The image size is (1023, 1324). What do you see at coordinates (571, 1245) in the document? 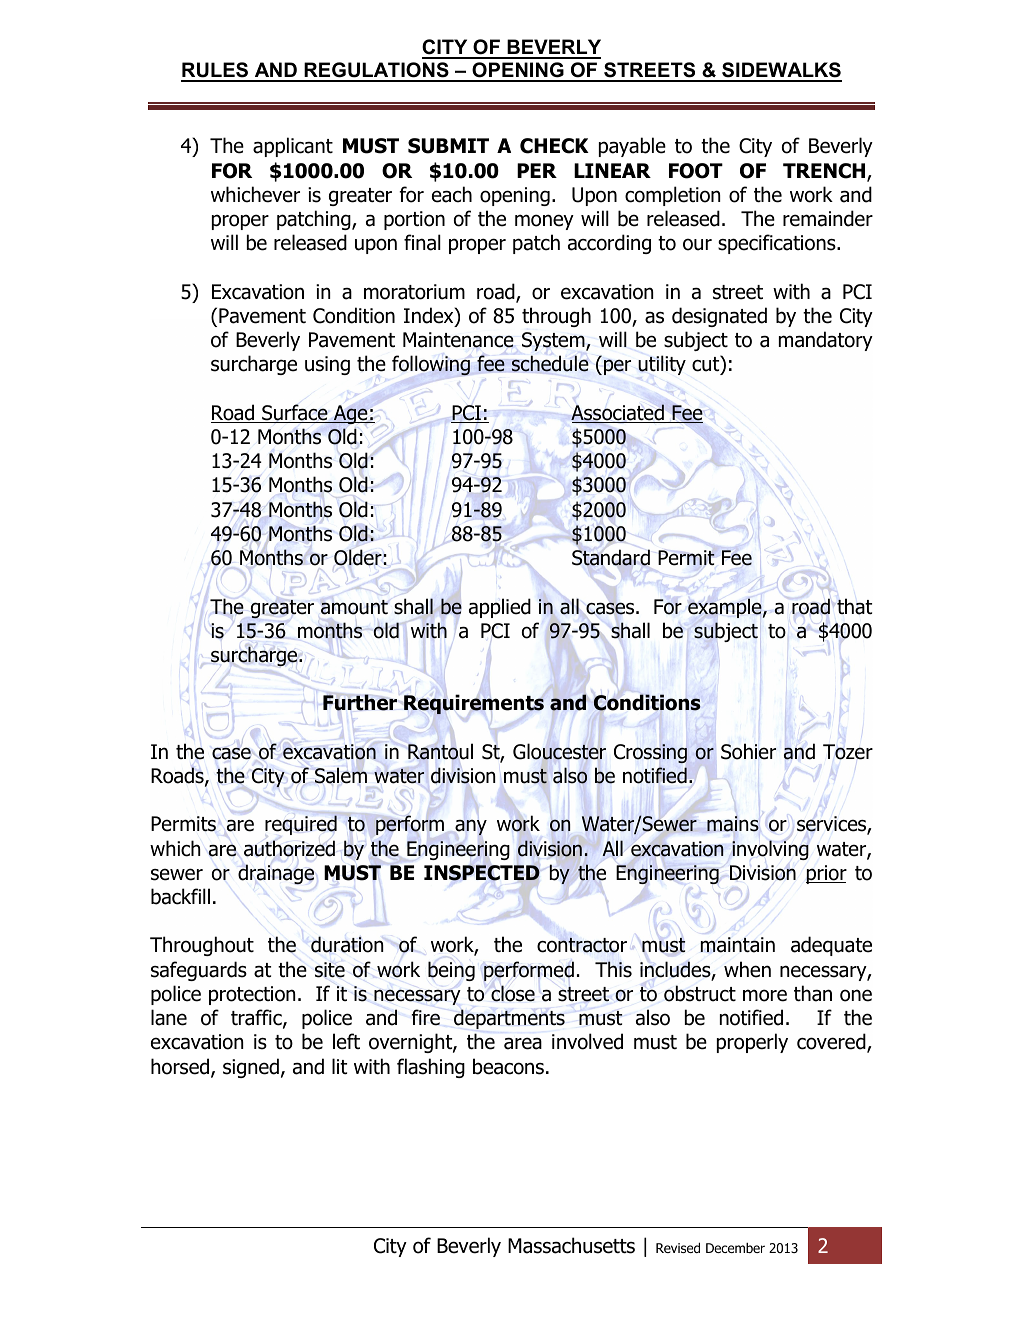
I see `Massachusetts` at bounding box center [571, 1245].
